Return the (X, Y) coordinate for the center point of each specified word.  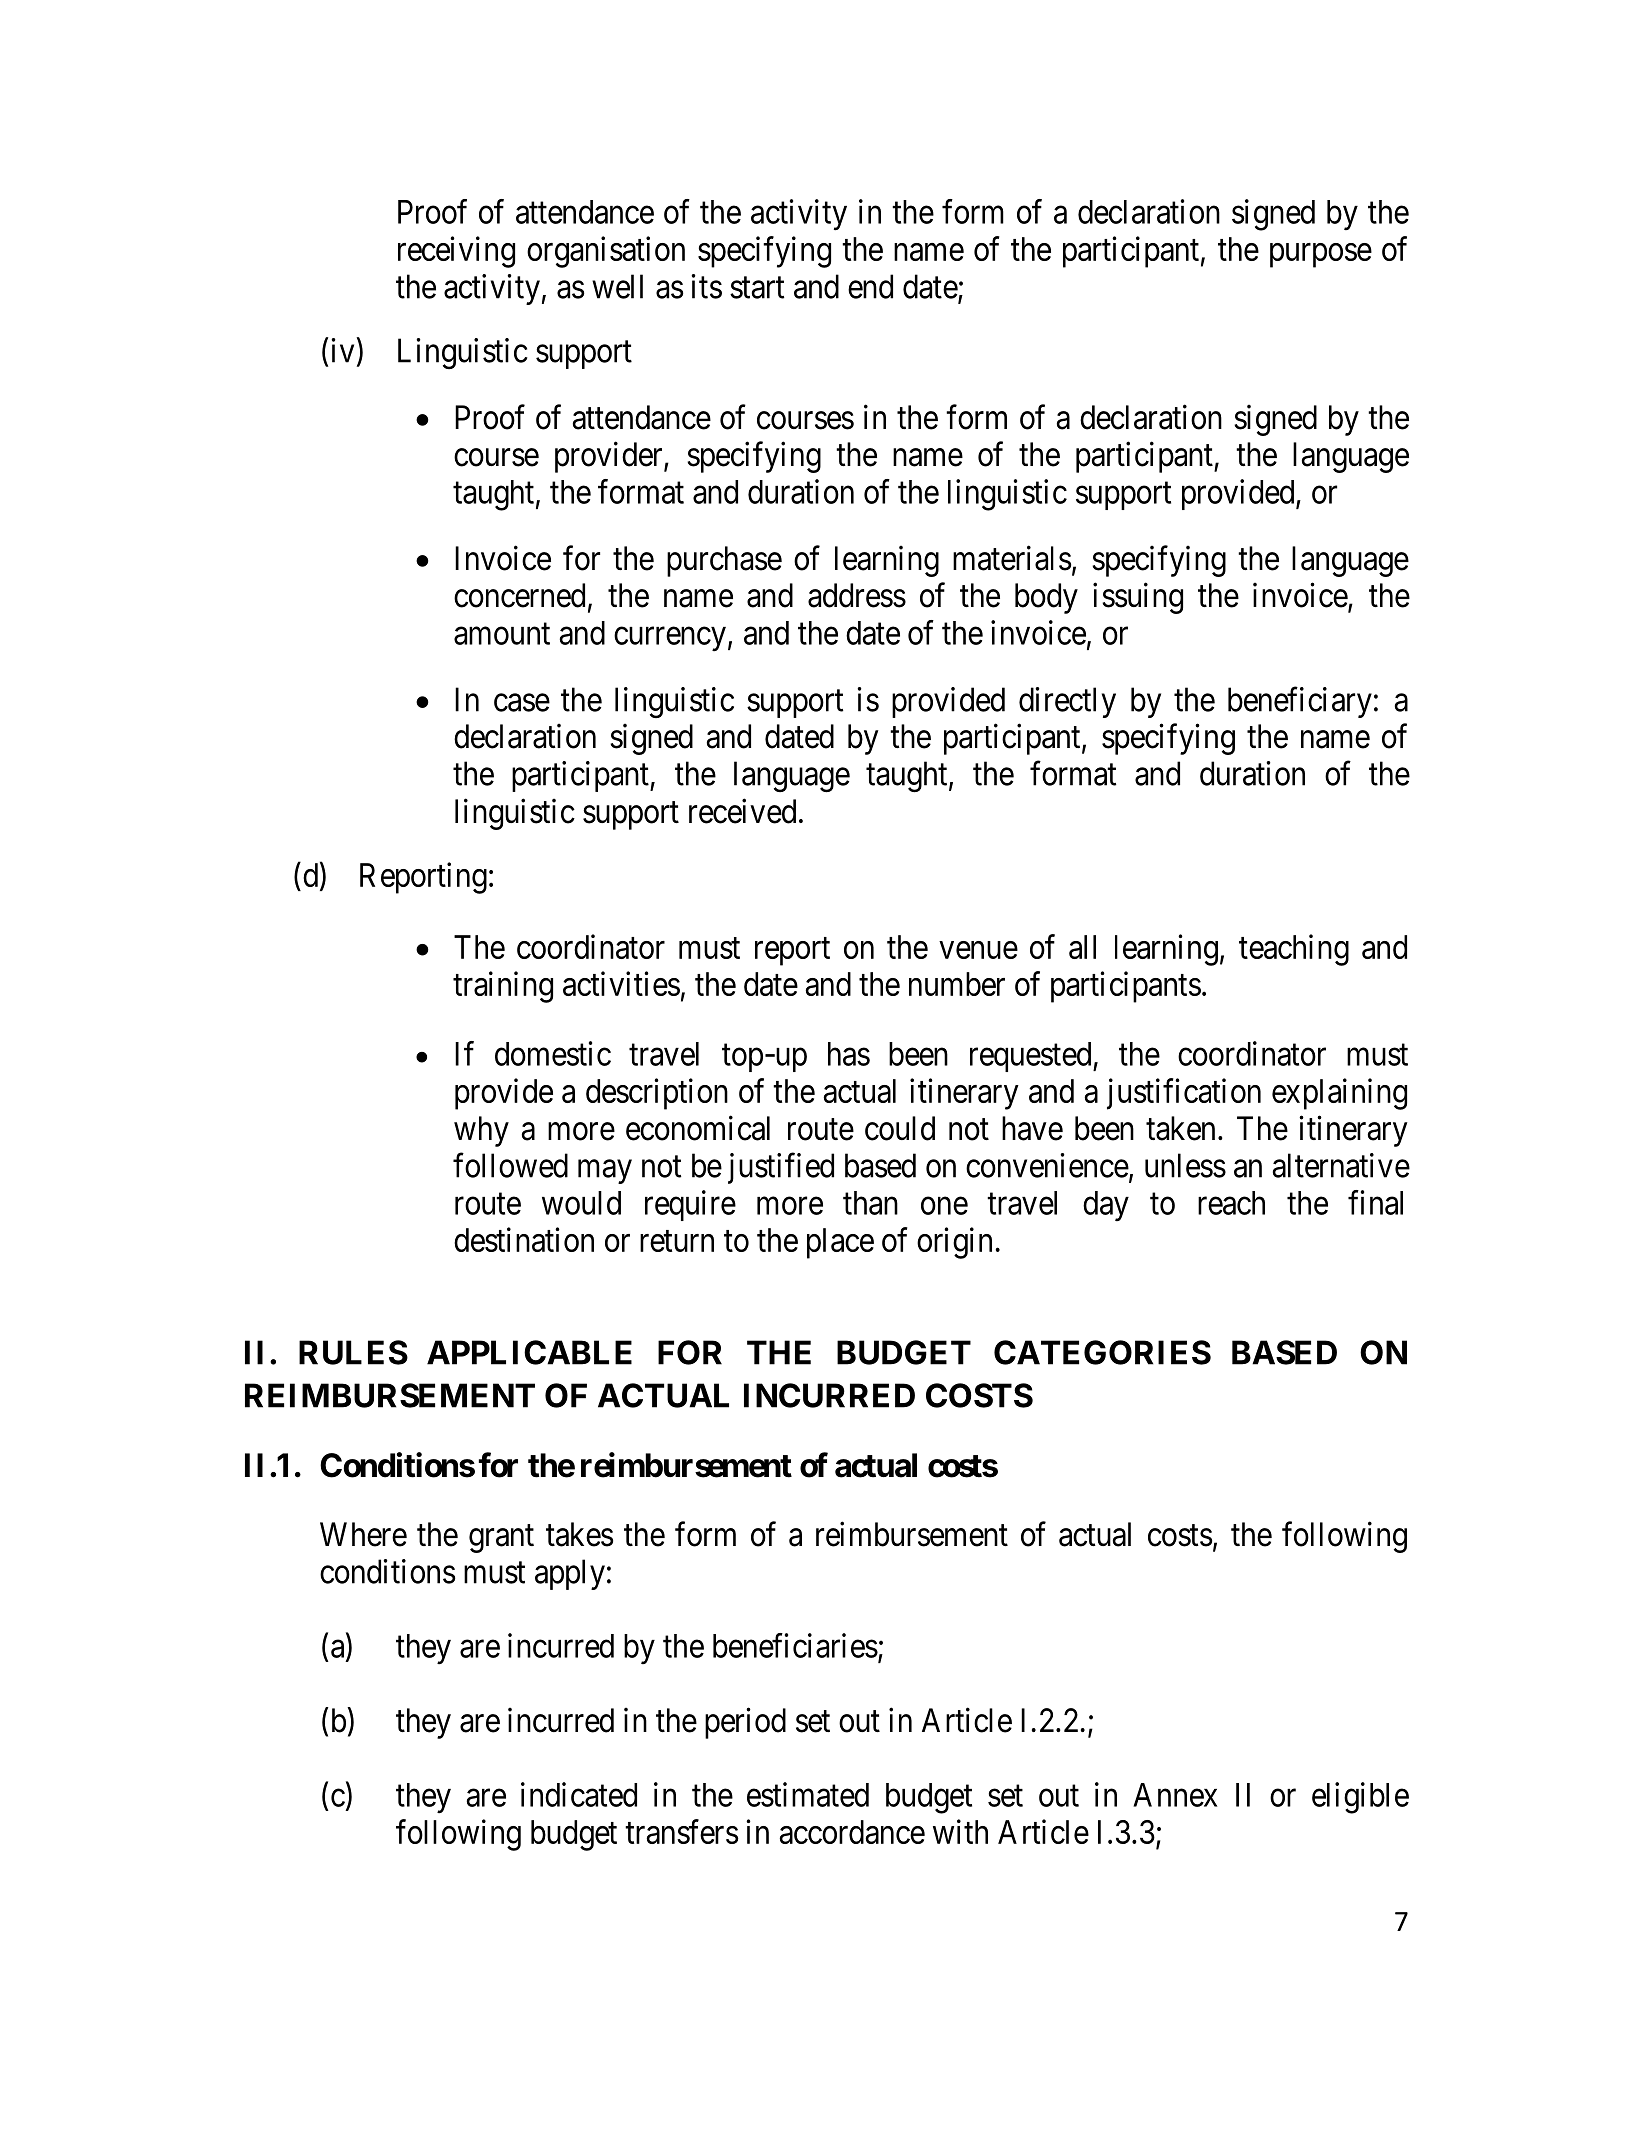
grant (501, 1539)
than (870, 1203)
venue (979, 950)
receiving (456, 252)
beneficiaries (795, 1645)
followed (510, 1165)
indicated (579, 1794)
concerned (519, 595)
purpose (1321, 255)
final (1375, 1202)
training (503, 987)
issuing (1138, 598)
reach (1231, 1203)
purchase (724, 561)
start (757, 288)
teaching (1294, 950)
